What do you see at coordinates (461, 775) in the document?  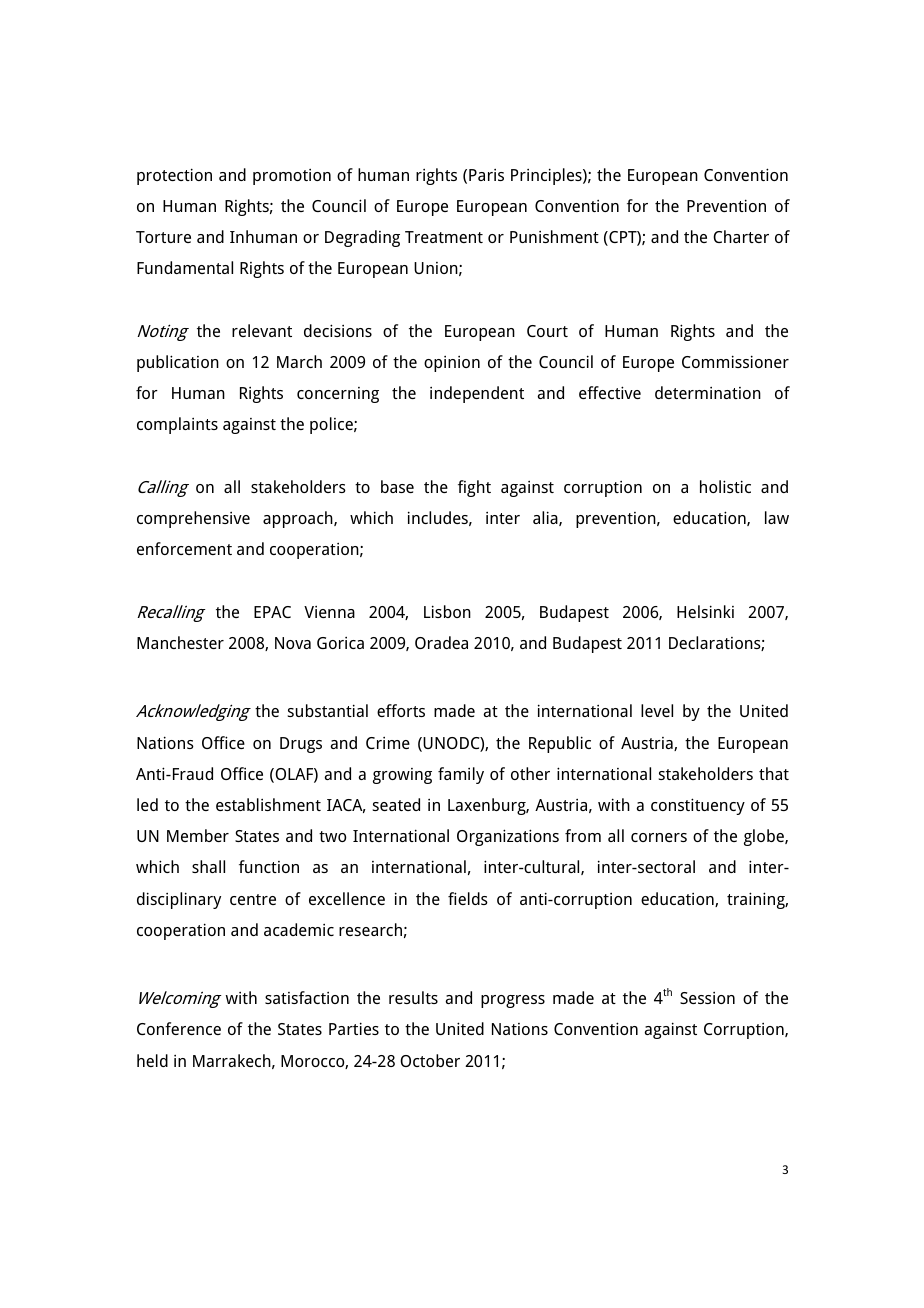 I see `family` at bounding box center [461, 775].
